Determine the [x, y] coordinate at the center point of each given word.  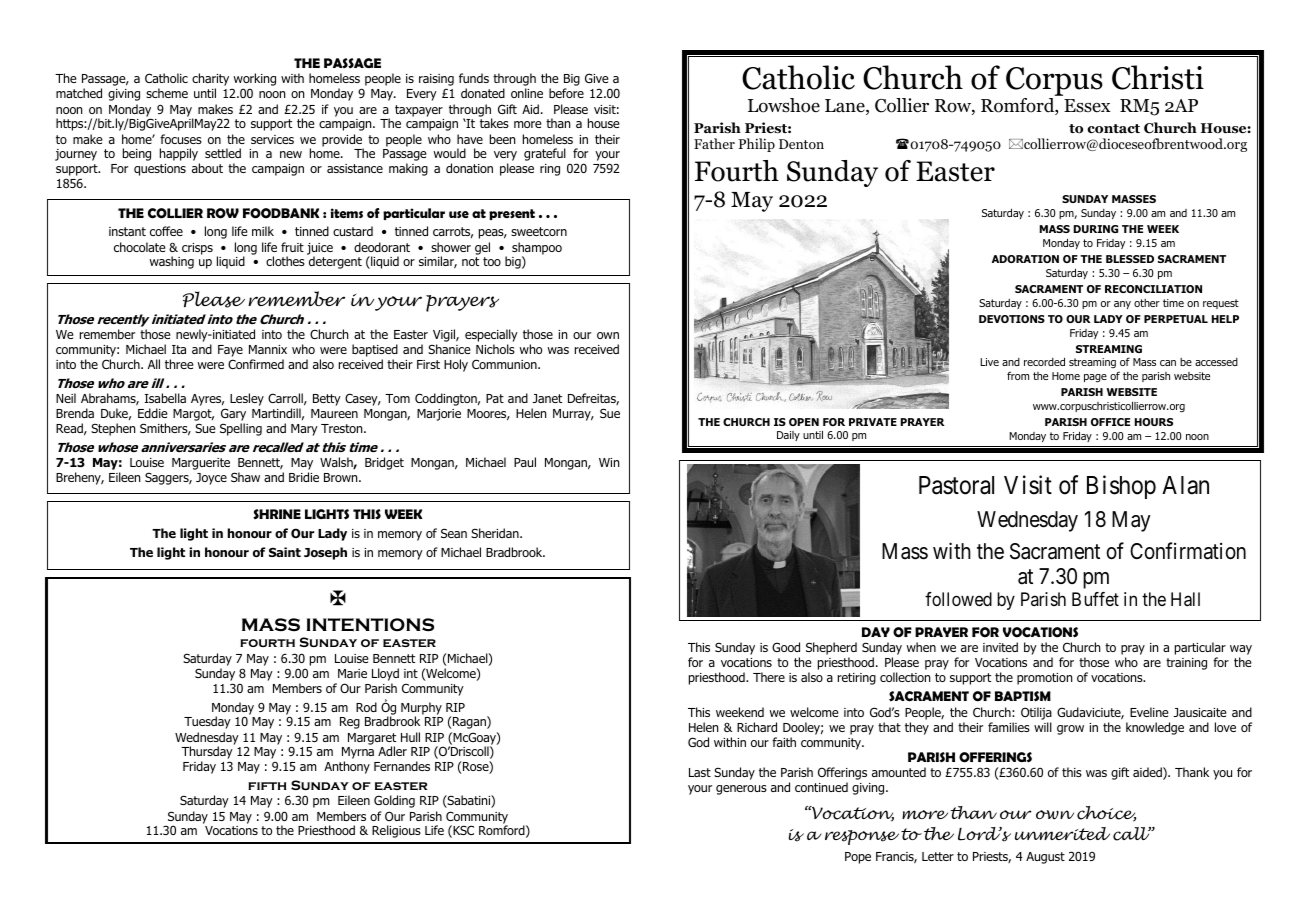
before [566, 93]
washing [172, 262]
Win [609, 462]
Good [786, 647]
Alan [1185, 485]
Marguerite [201, 464]
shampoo [537, 249]
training [1186, 664]
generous [741, 790]
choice [1106, 814]
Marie [352, 673]
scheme [167, 93]
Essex [1087, 106]
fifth [267, 786]
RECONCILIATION [1153, 289]
